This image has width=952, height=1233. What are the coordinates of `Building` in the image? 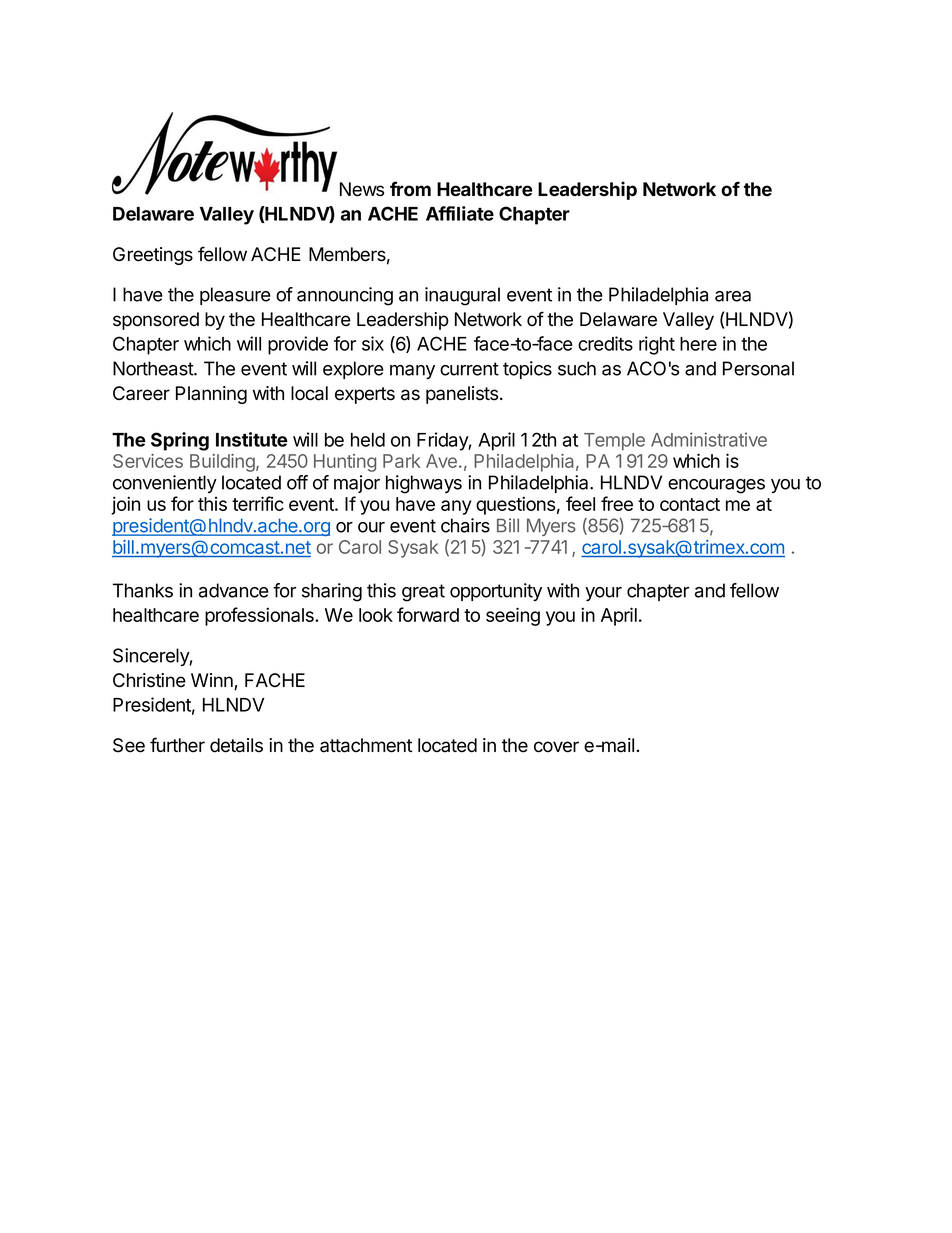 It's located at (223, 463).
